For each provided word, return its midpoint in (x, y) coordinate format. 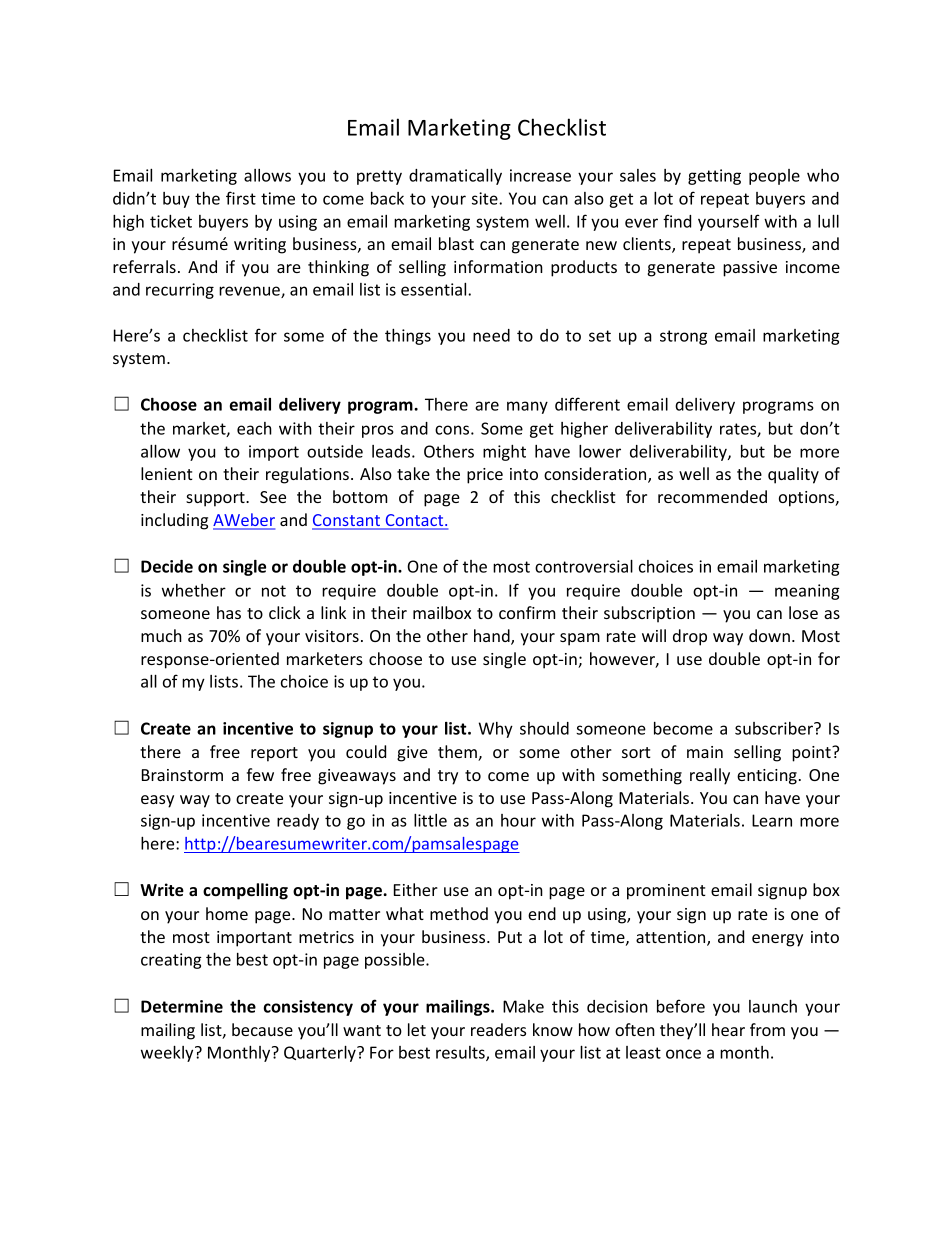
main (705, 752)
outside (335, 451)
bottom (360, 496)
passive (750, 269)
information (498, 266)
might (504, 453)
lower (600, 451)
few (260, 774)
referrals (144, 266)
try (448, 777)
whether (194, 590)
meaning (807, 592)
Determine (182, 1006)
